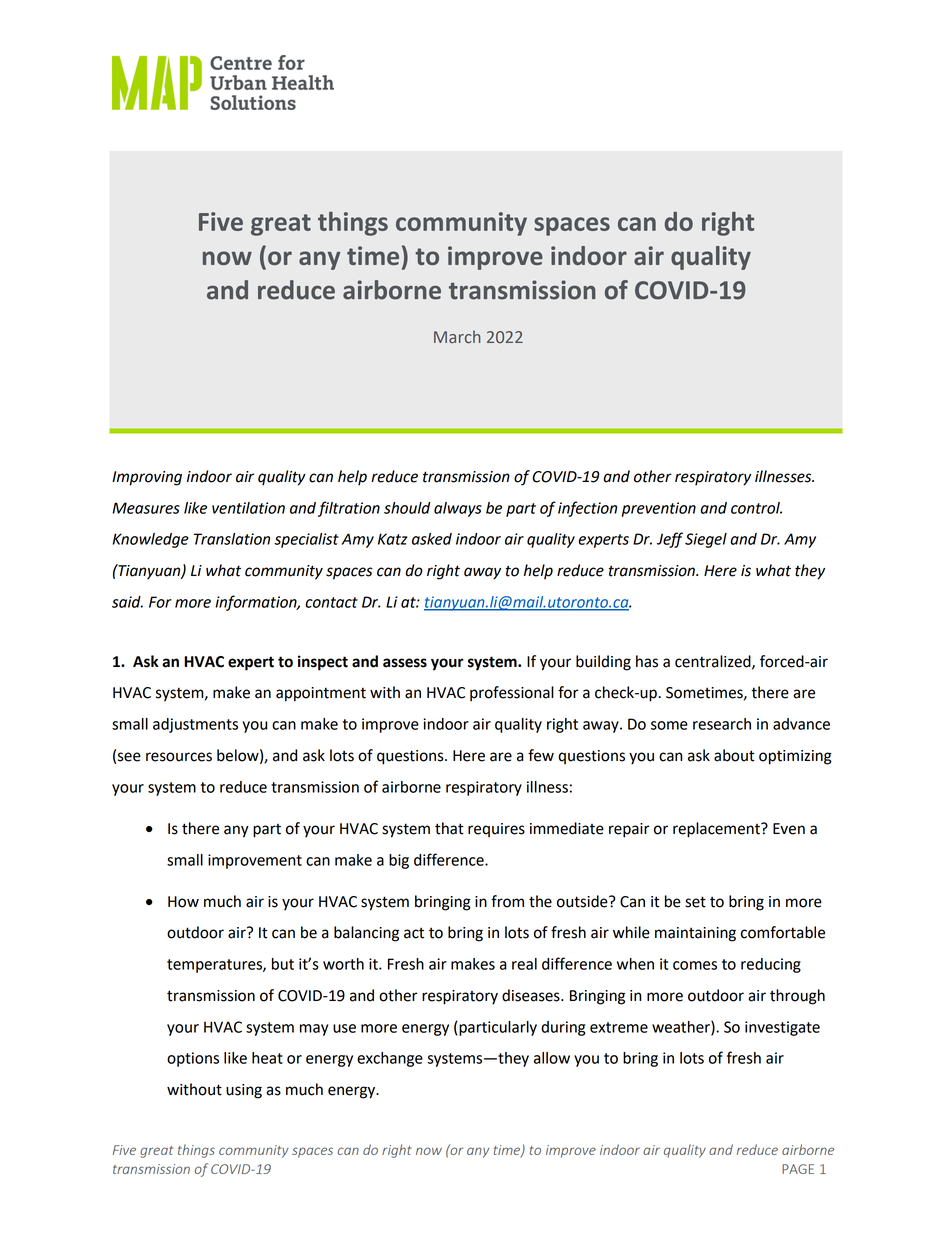 The image size is (952, 1233). What do you see at coordinates (457, 337) in the page?
I see `March` at bounding box center [457, 337].
